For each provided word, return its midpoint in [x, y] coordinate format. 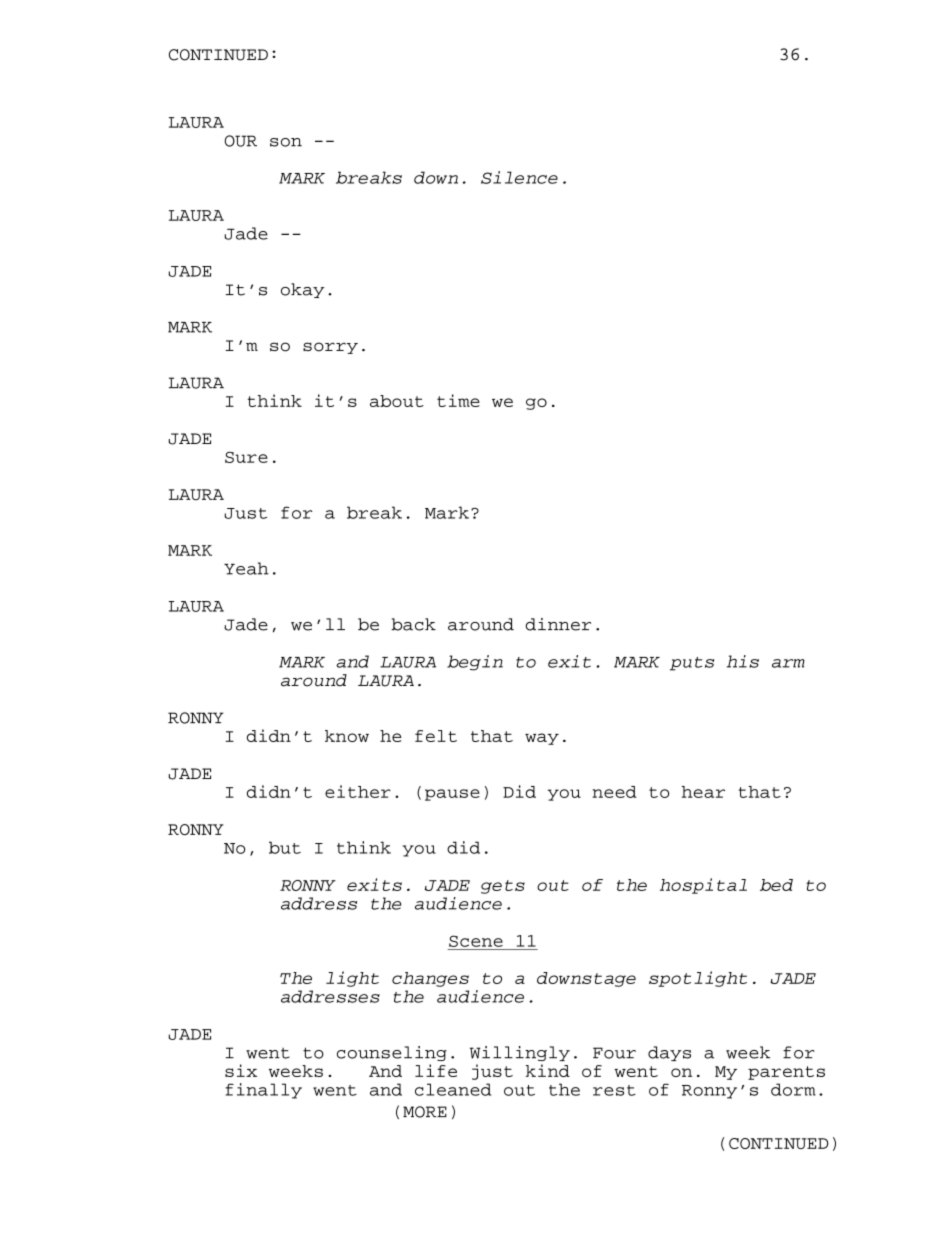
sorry [330, 348]
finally [263, 1091]
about [397, 401]
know [347, 736]
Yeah [246, 568]
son [286, 142]
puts [692, 664]
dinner [558, 624]
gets [503, 887]
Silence [519, 177]
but [285, 847]
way [542, 739]
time [458, 400]
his [743, 661]
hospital [703, 886]
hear [703, 792]
